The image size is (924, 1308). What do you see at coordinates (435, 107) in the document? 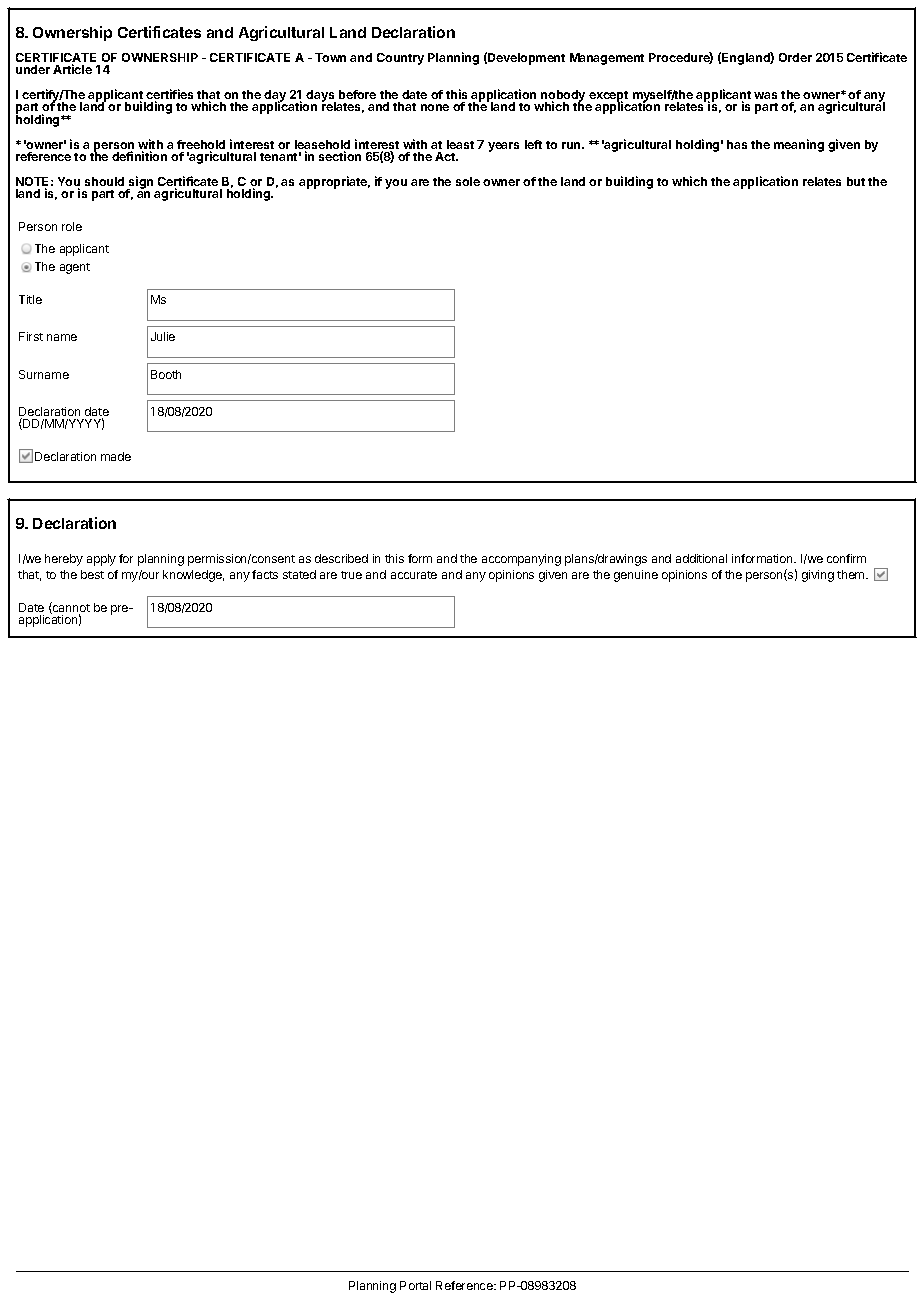
I see `none` at bounding box center [435, 107].
